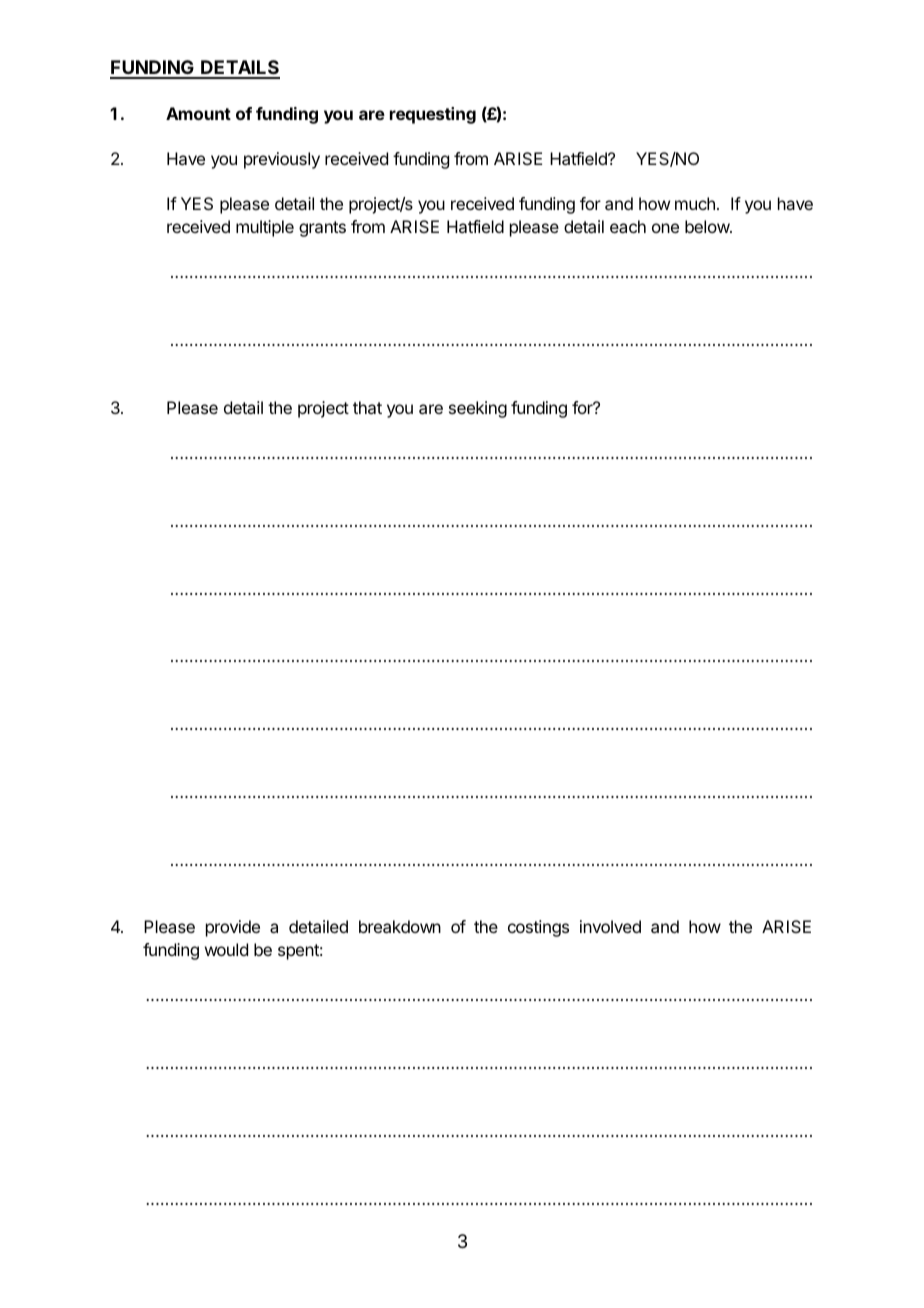  What do you see at coordinates (433, 115) in the screenshot?
I see `requesting` at bounding box center [433, 115].
